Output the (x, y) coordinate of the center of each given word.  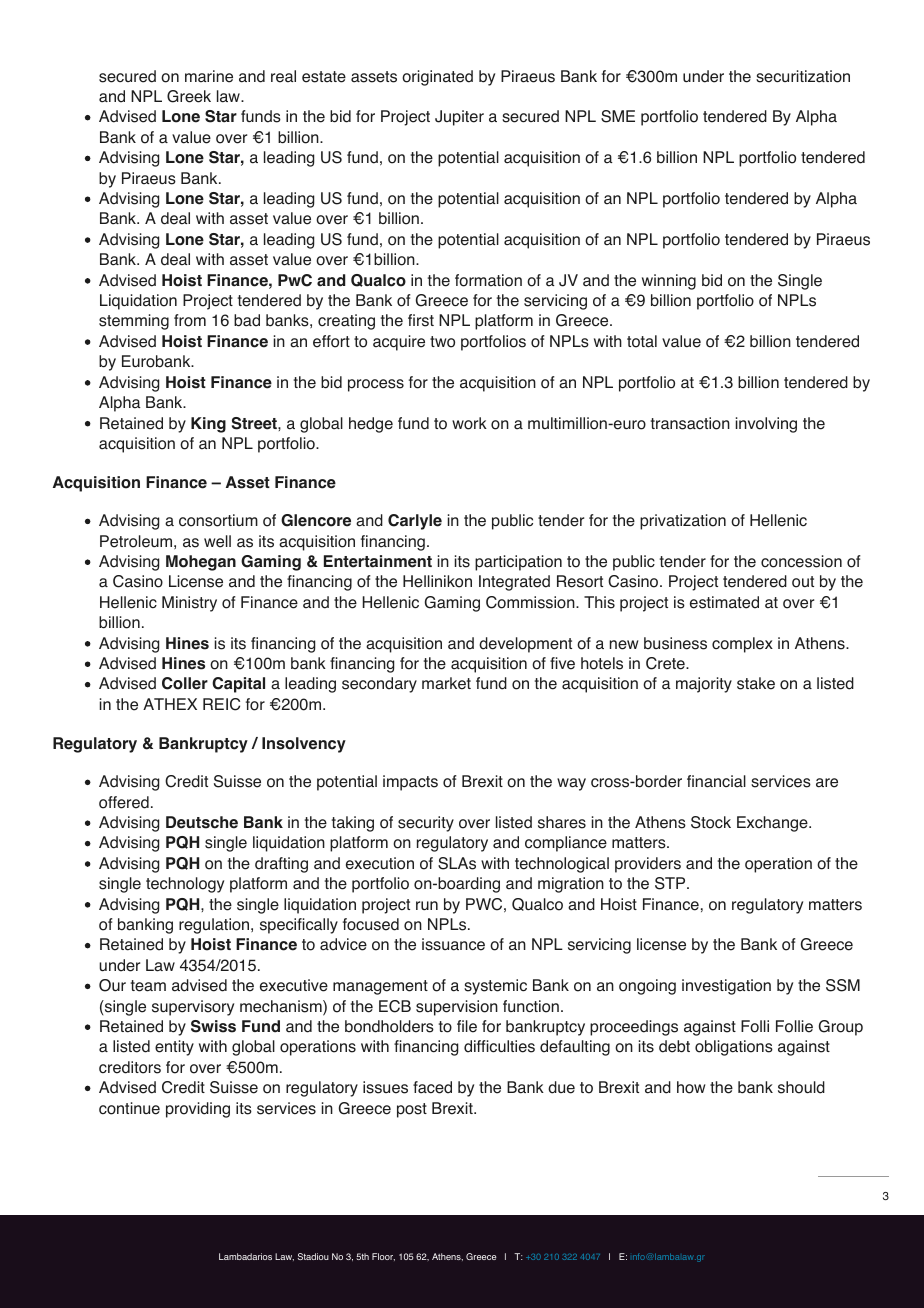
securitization (803, 76)
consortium (218, 520)
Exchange (773, 824)
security (426, 824)
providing (198, 1110)
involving (766, 425)
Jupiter (459, 118)
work (469, 423)
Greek (189, 96)
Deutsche (202, 822)
